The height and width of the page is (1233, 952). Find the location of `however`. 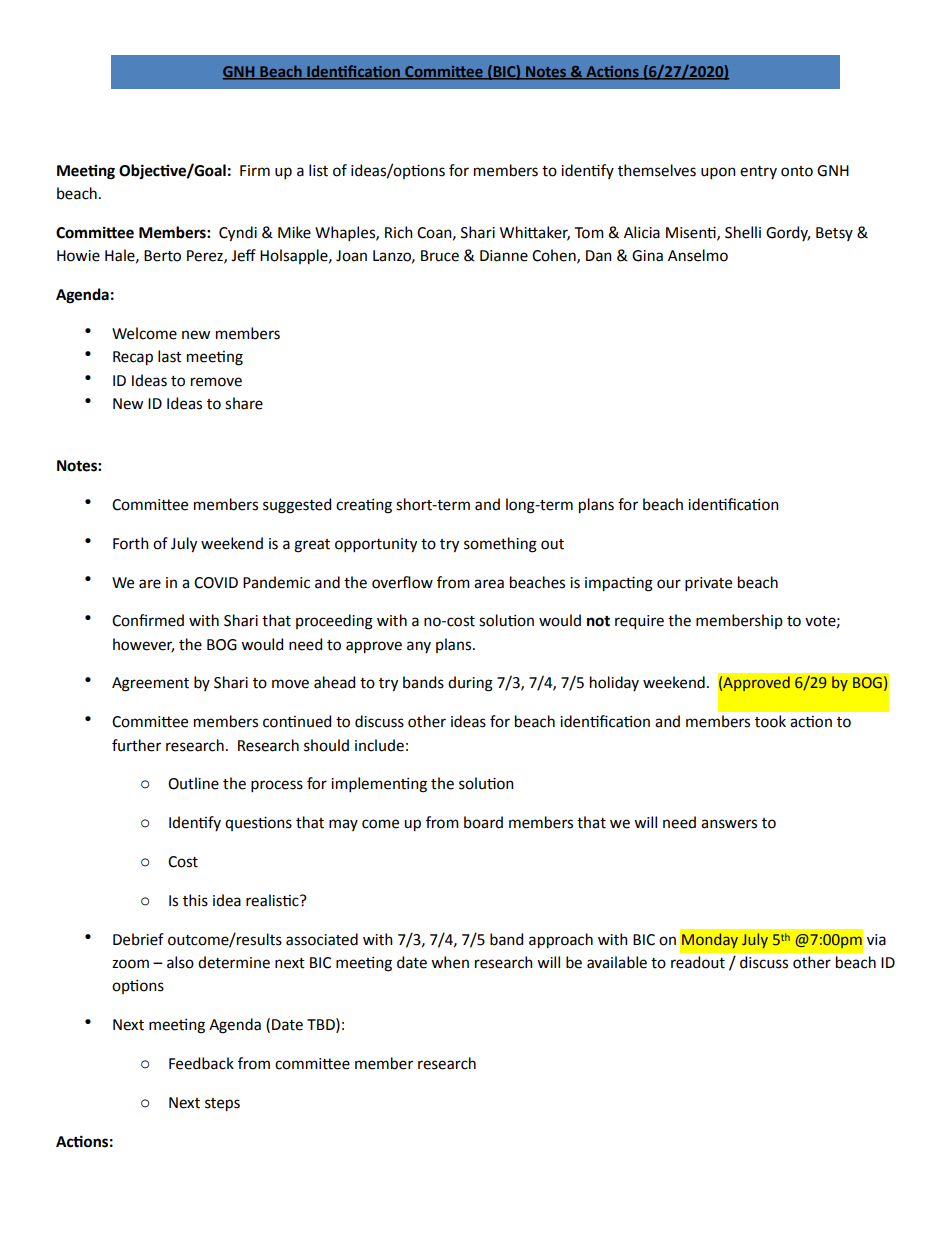

however is located at coordinates (143, 645).
